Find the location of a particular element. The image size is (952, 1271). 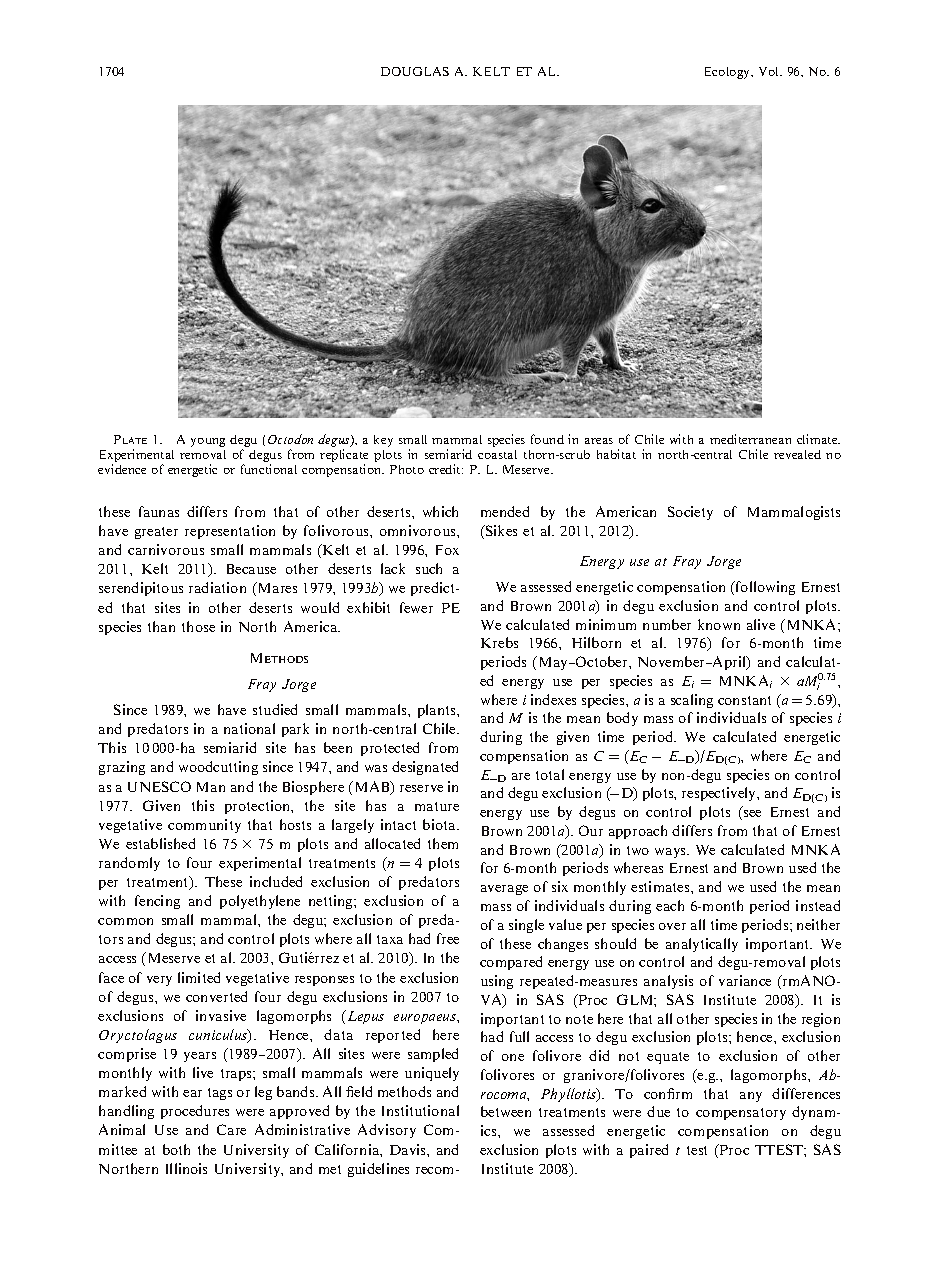

mediterranean is located at coordinates (750, 439).
